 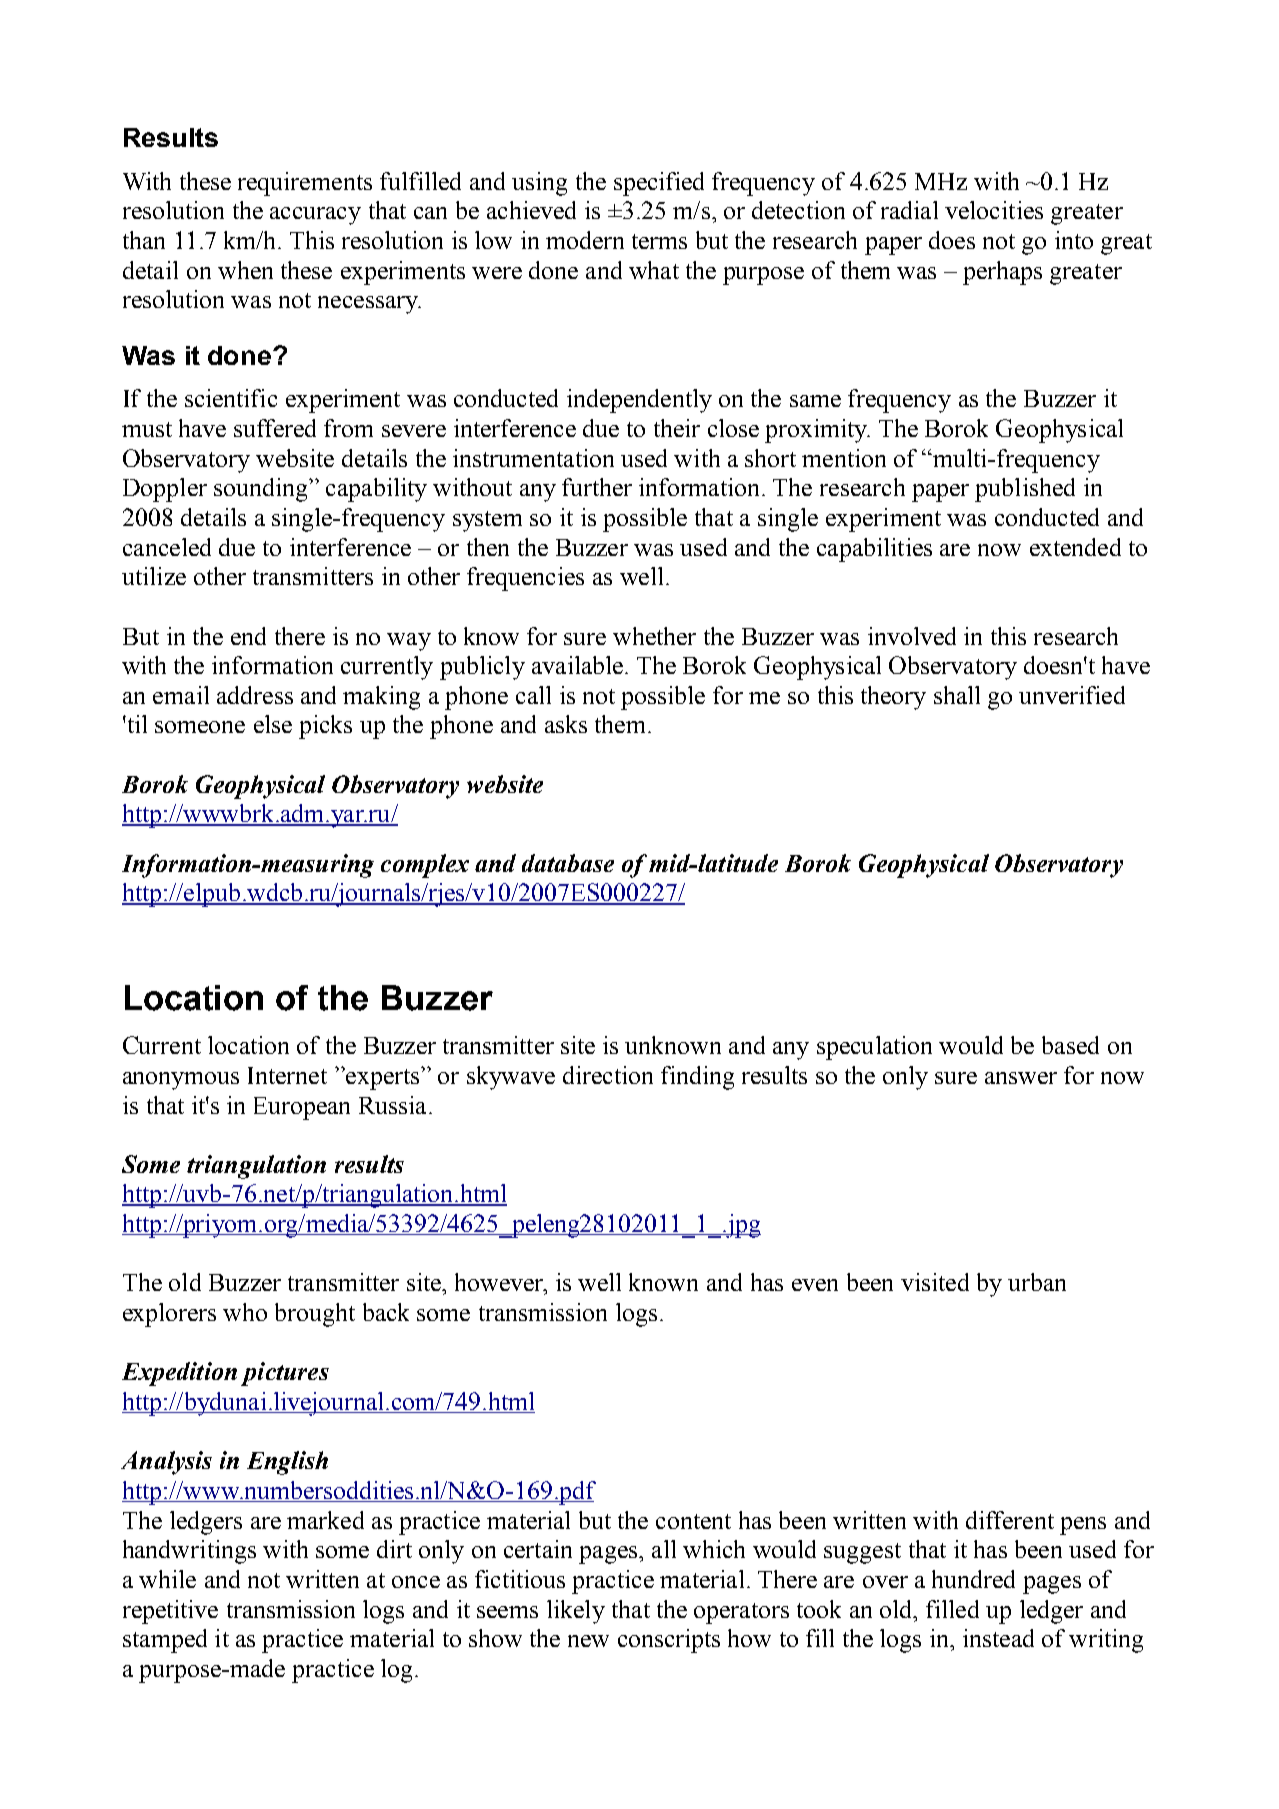 I want to click on canceled, so click(x=167, y=547).
